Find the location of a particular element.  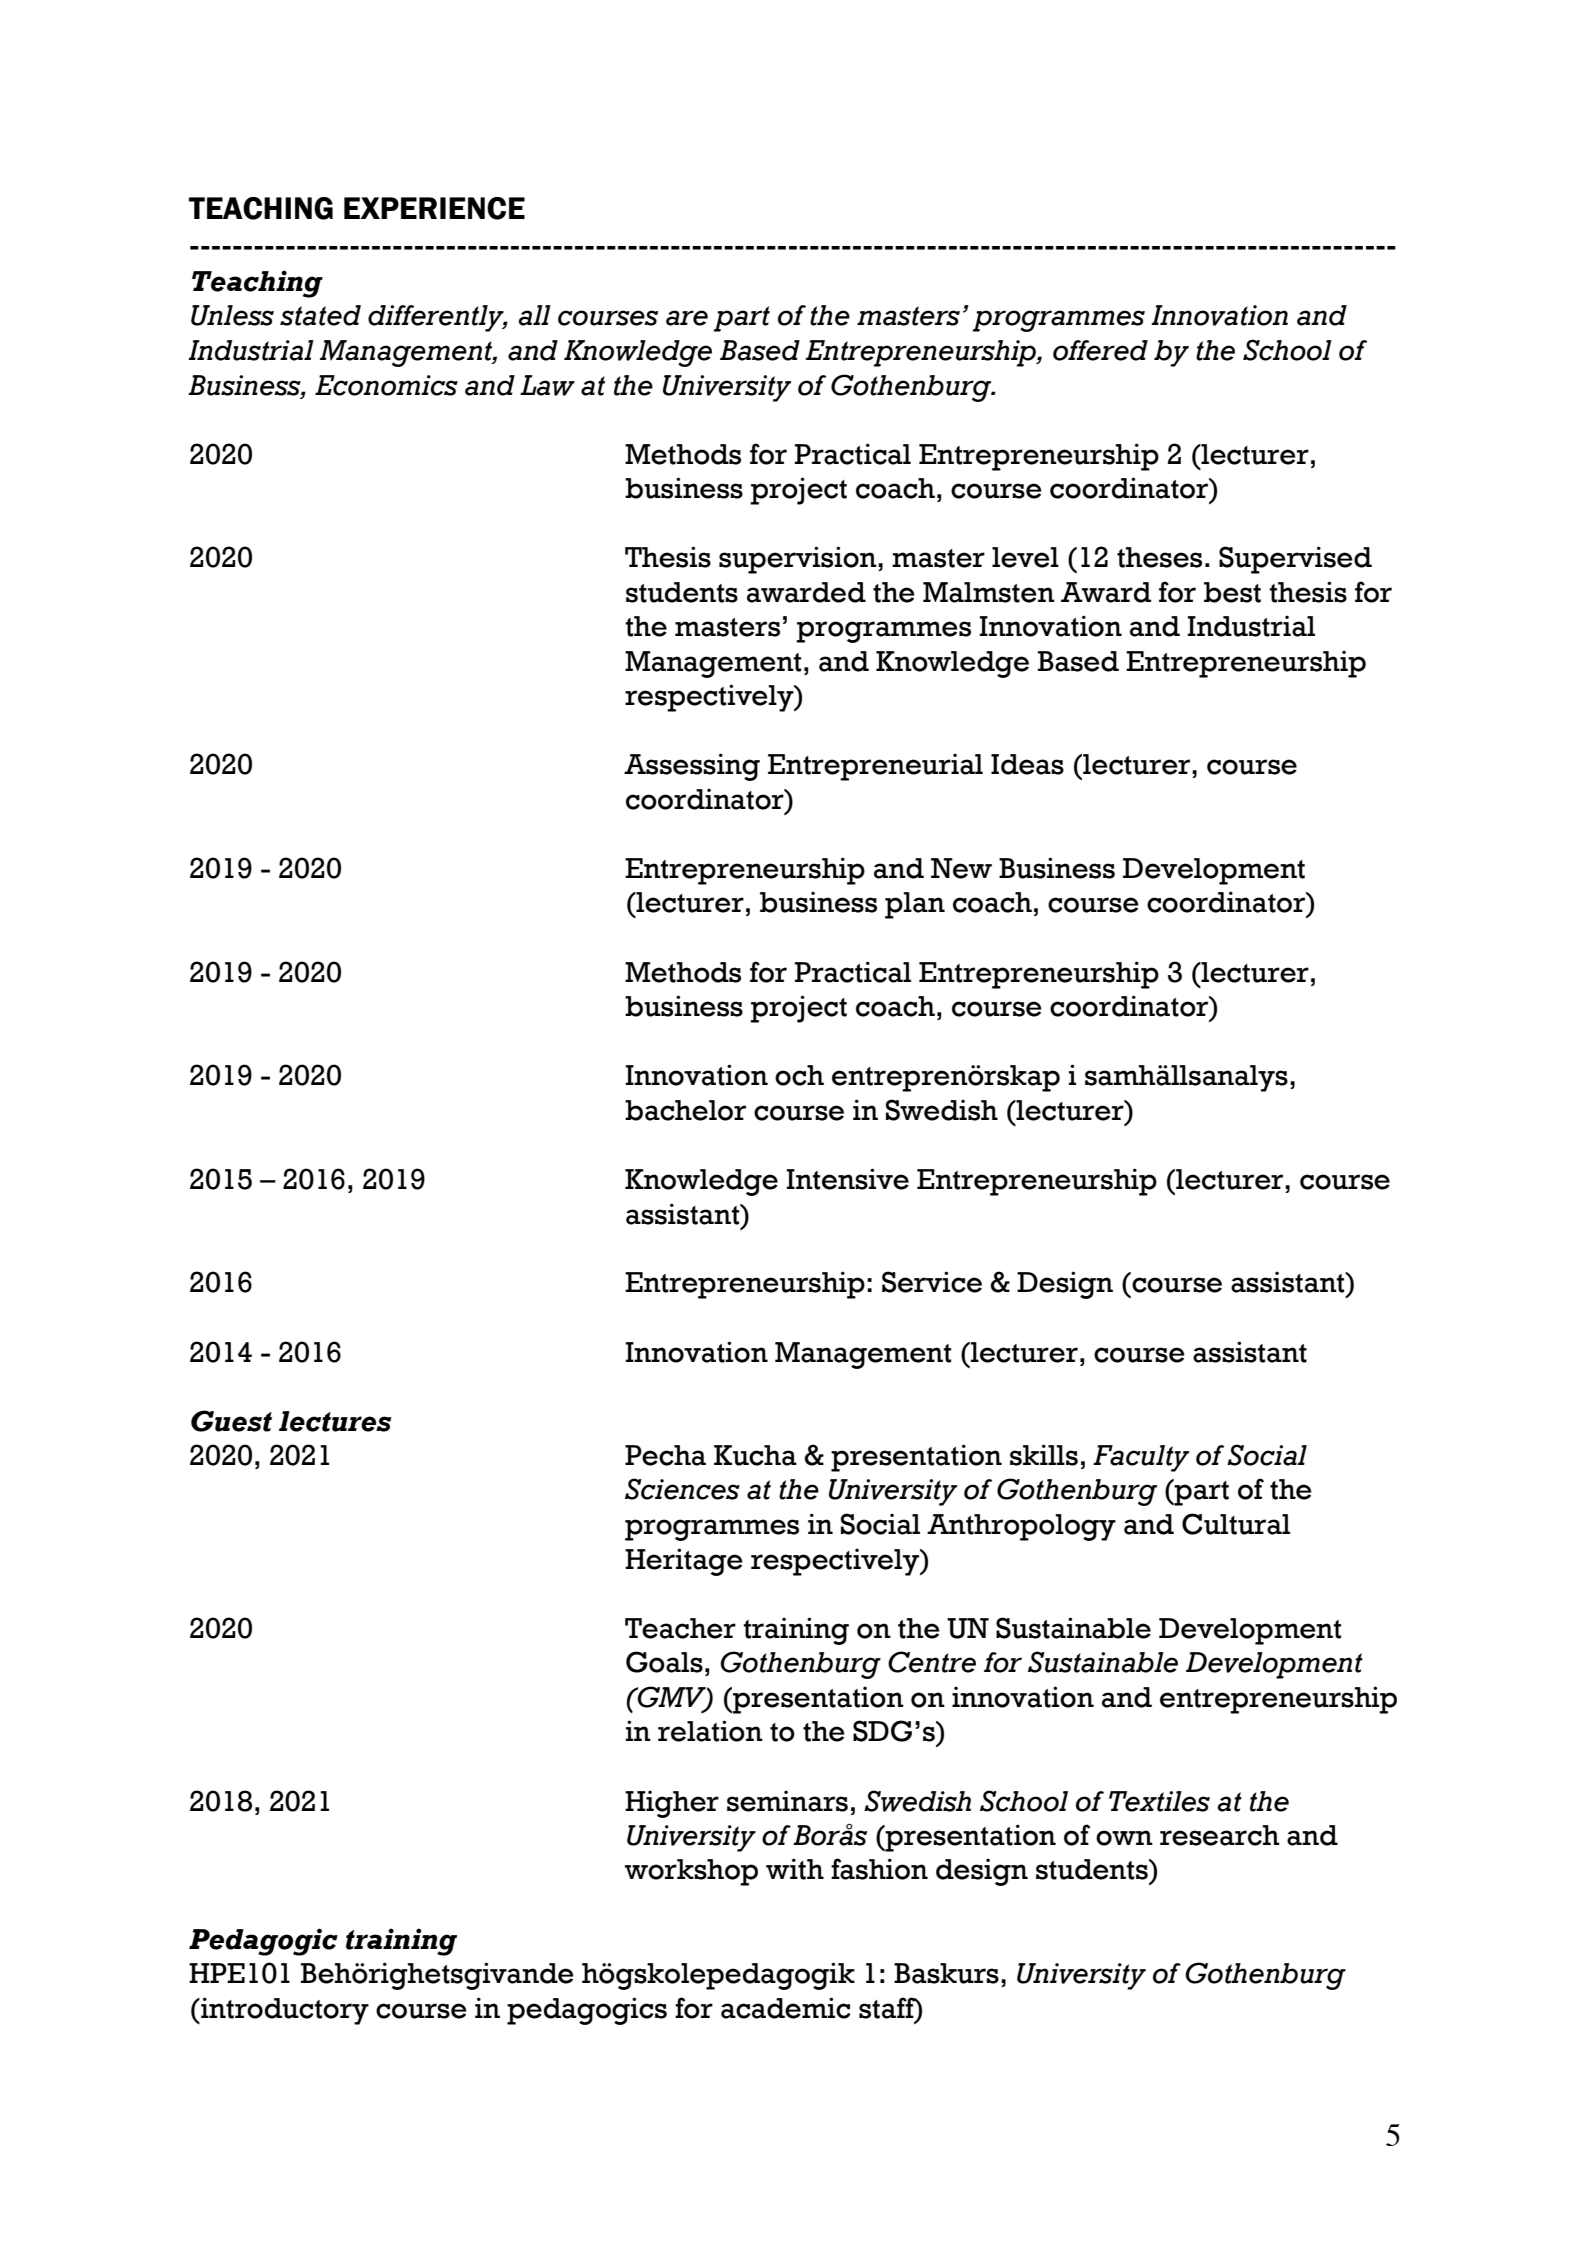

Faculty is located at coordinates (1141, 1458).
